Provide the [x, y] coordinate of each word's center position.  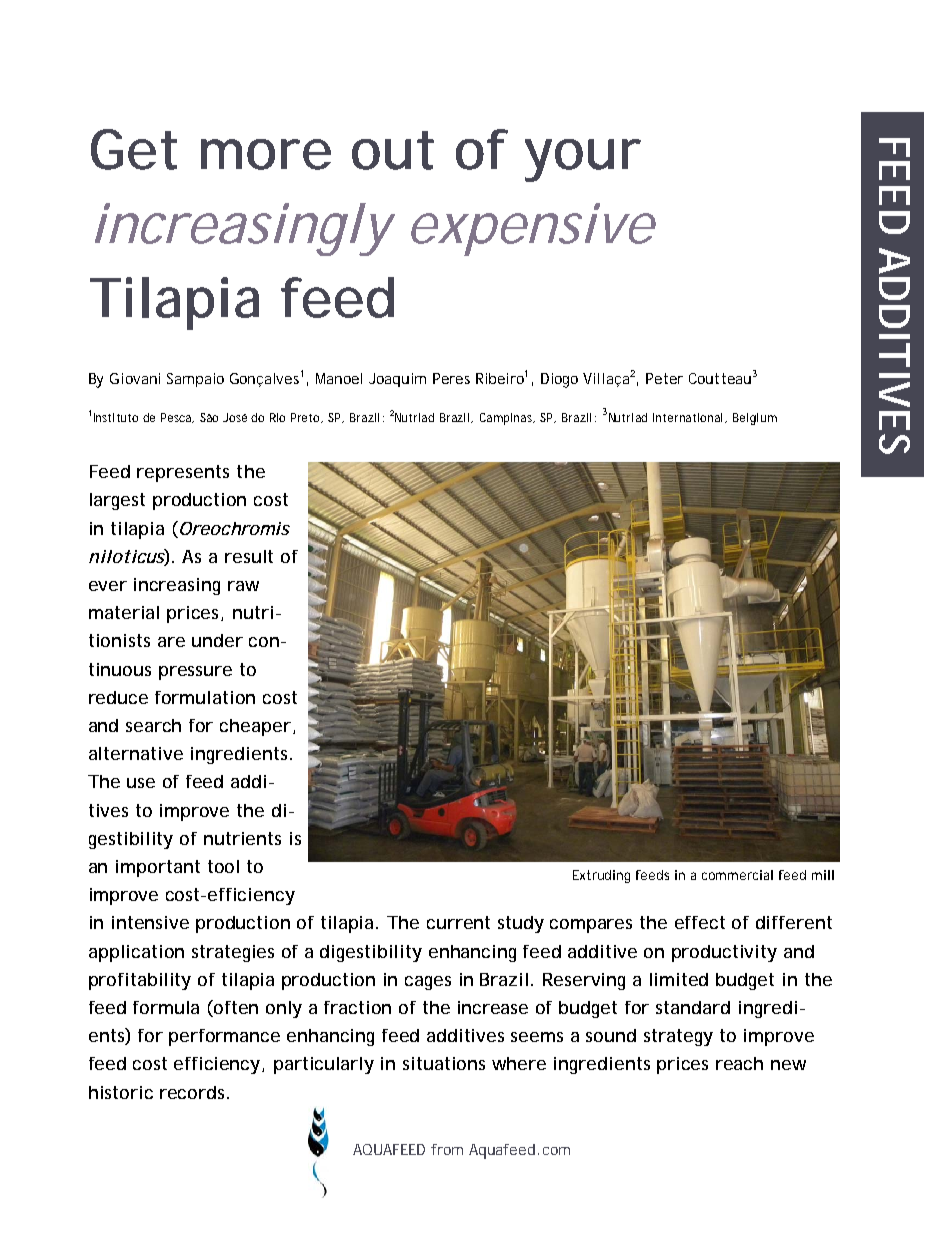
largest [117, 501]
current [458, 922]
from [447, 1149]
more [266, 154]
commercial [737, 875]
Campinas [507, 419]
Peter [664, 378]
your [583, 160]
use [141, 783]
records [194, 1092]
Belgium [755, 419]
